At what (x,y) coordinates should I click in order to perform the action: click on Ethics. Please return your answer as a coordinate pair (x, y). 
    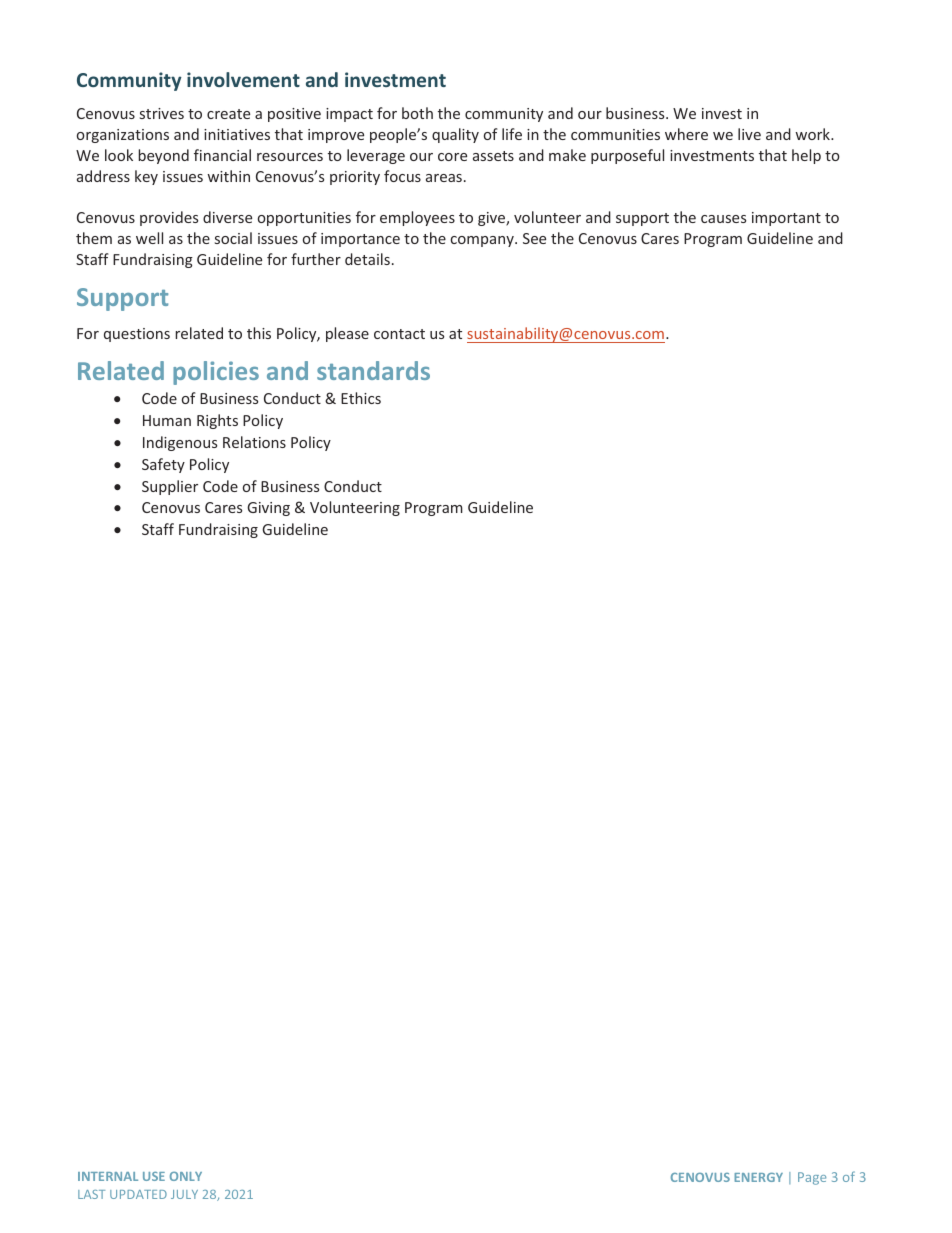
    Looking at the image, I should click on (361, 398).
